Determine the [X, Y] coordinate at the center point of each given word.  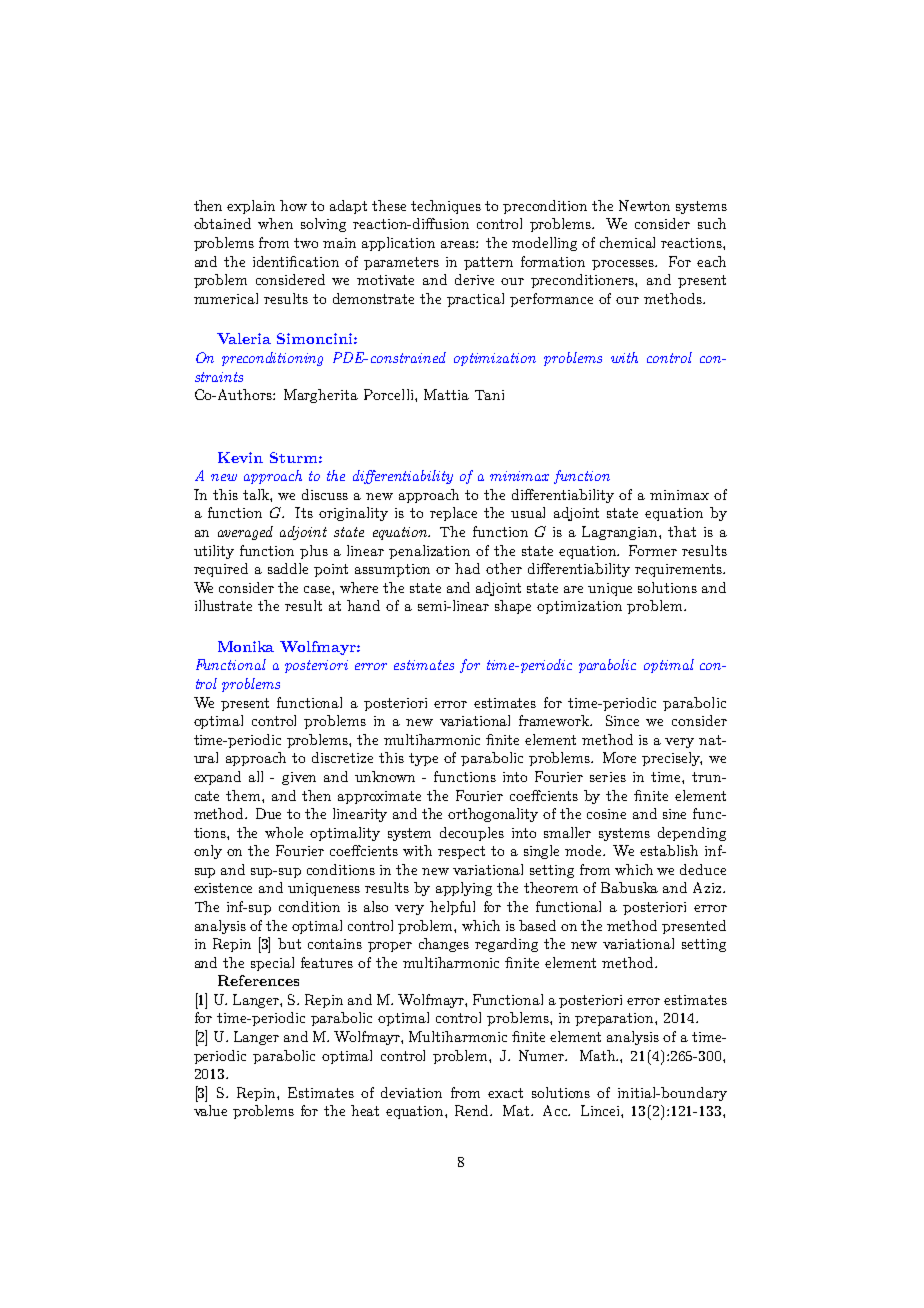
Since [622, 720]
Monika [246, 646]
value [210, 1110]
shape [513, 607]
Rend [473, 1110]
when [275, 223]
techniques [446, 207]
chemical [627, 242]
